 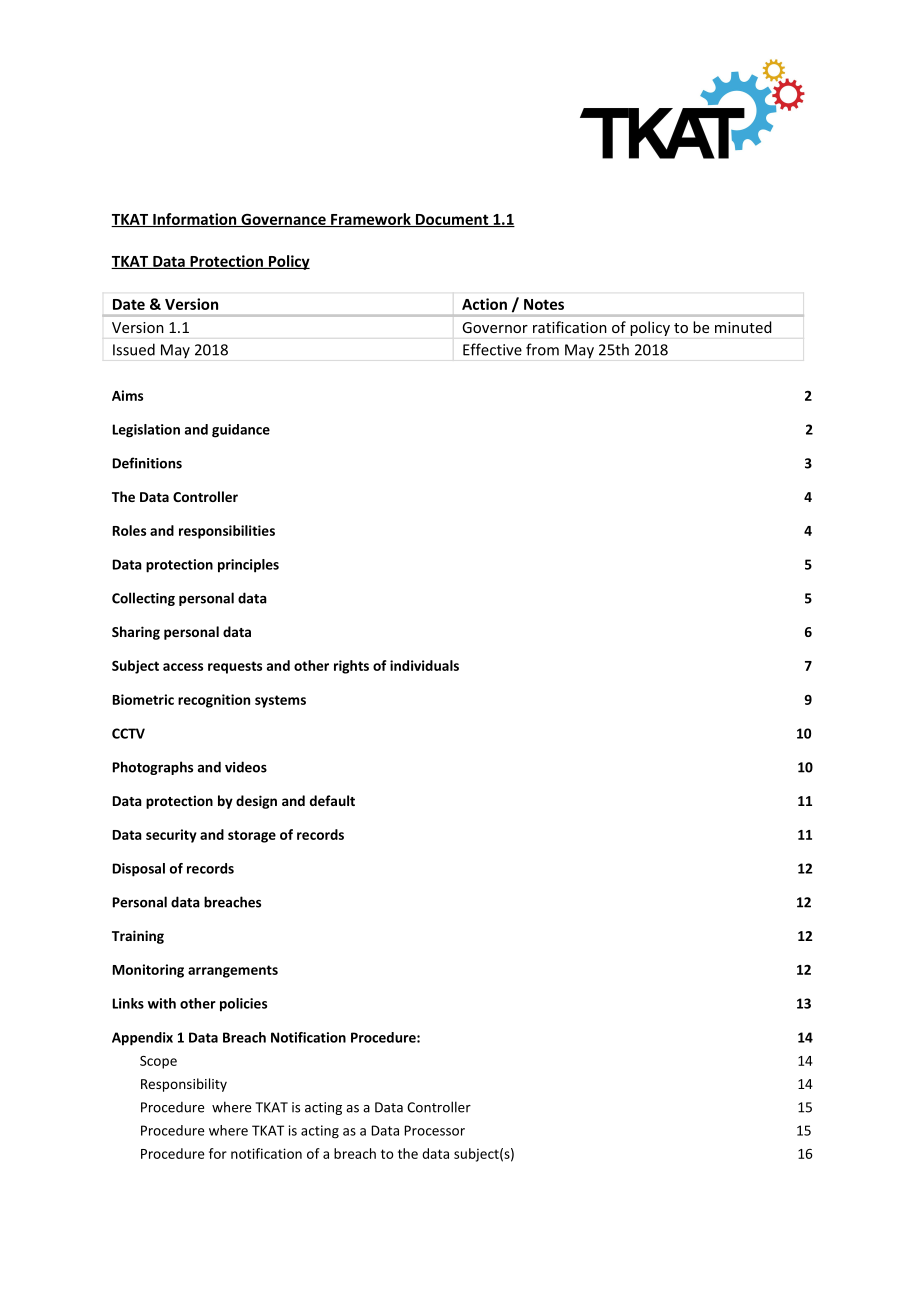 What do you see at coordinates (351, 667) in the screenshot?
I see `rights` at bounding box center [351, 667].
